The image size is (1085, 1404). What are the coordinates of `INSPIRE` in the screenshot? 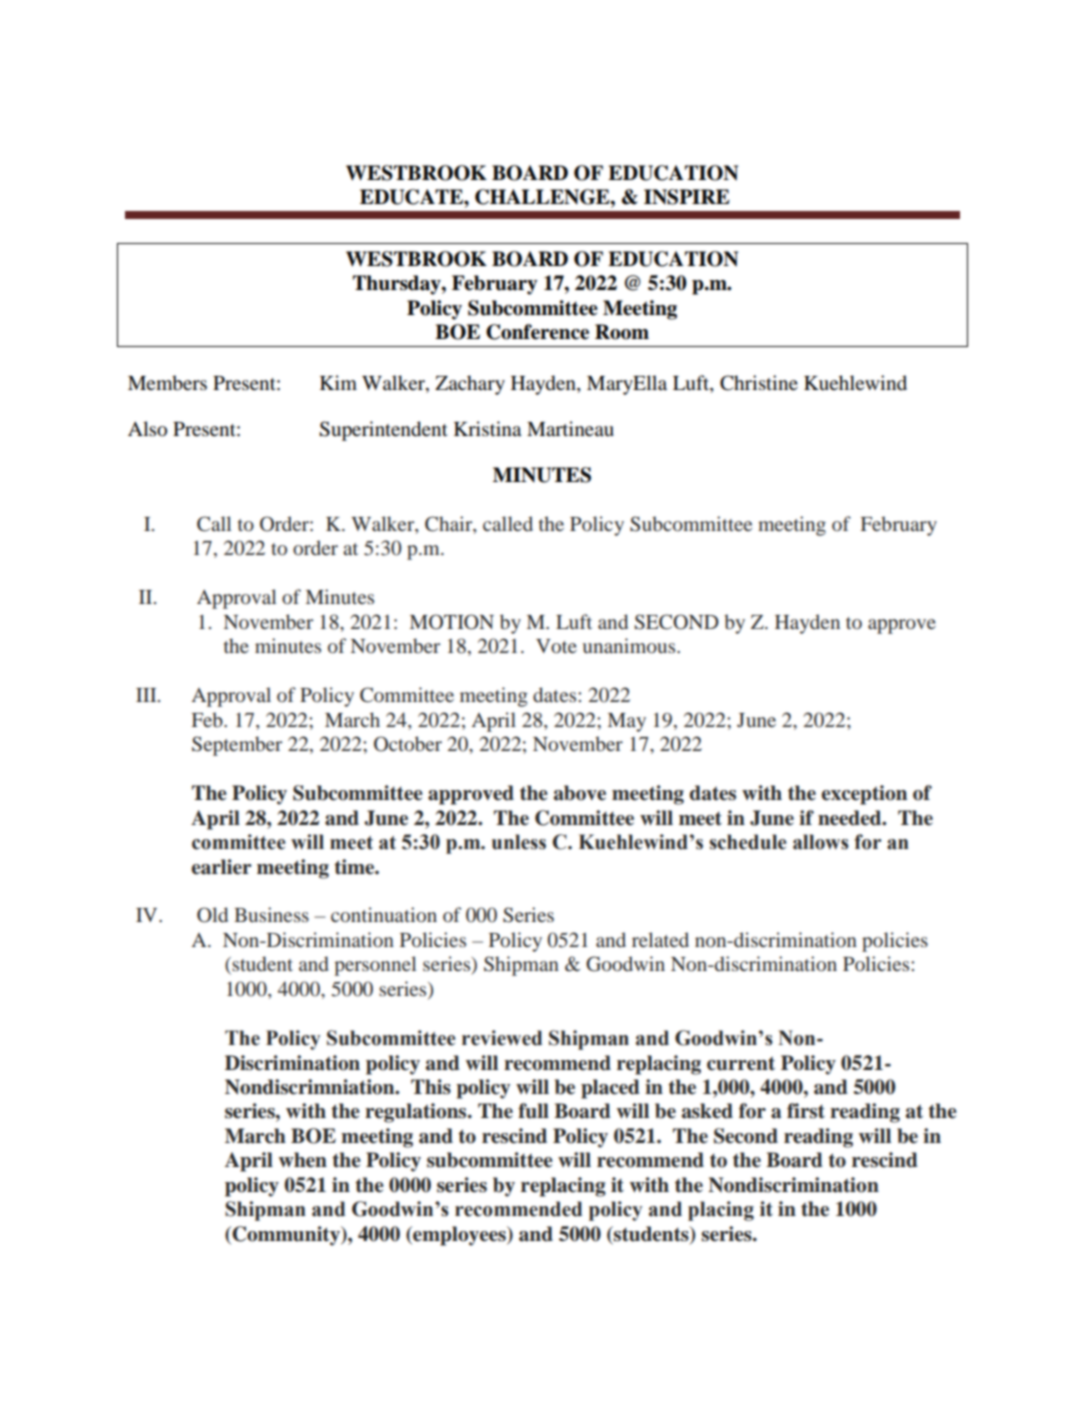 It's located at (687, 197).
